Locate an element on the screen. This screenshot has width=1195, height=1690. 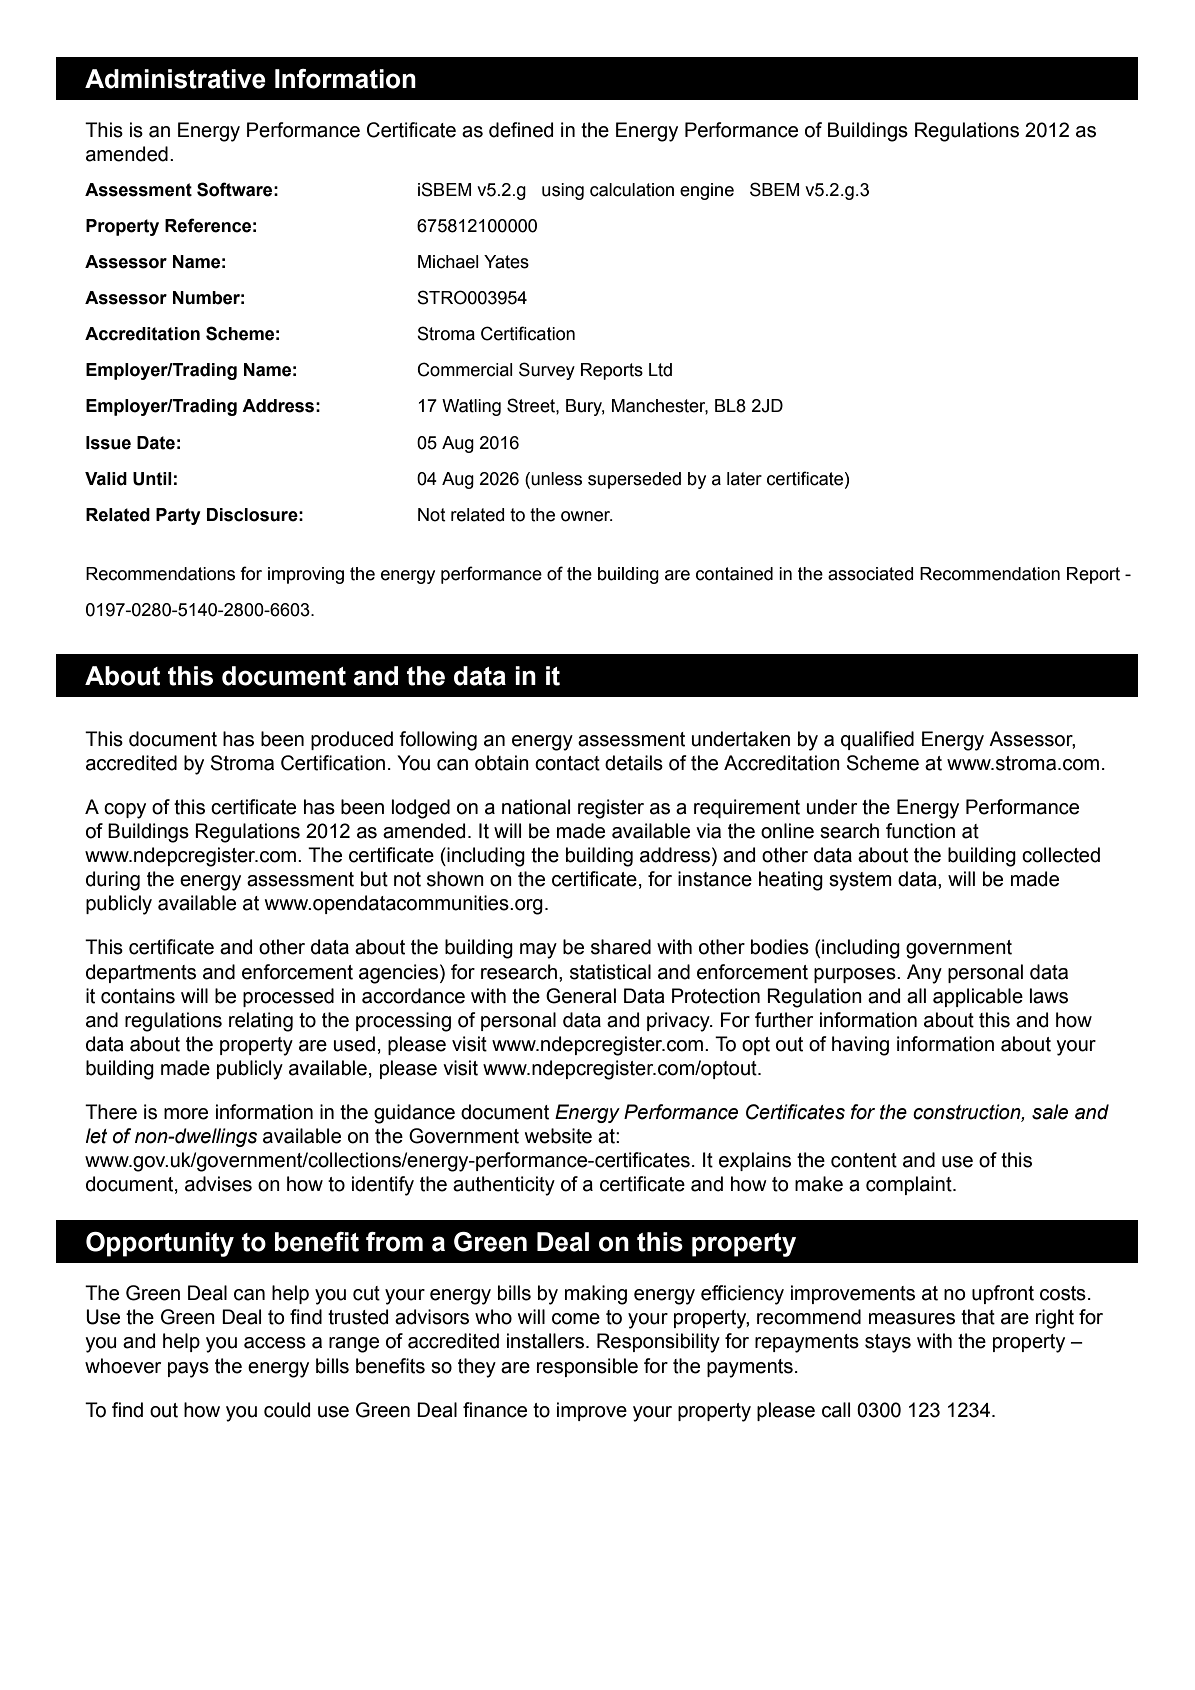
contact is located at coordinates (567, 763).
